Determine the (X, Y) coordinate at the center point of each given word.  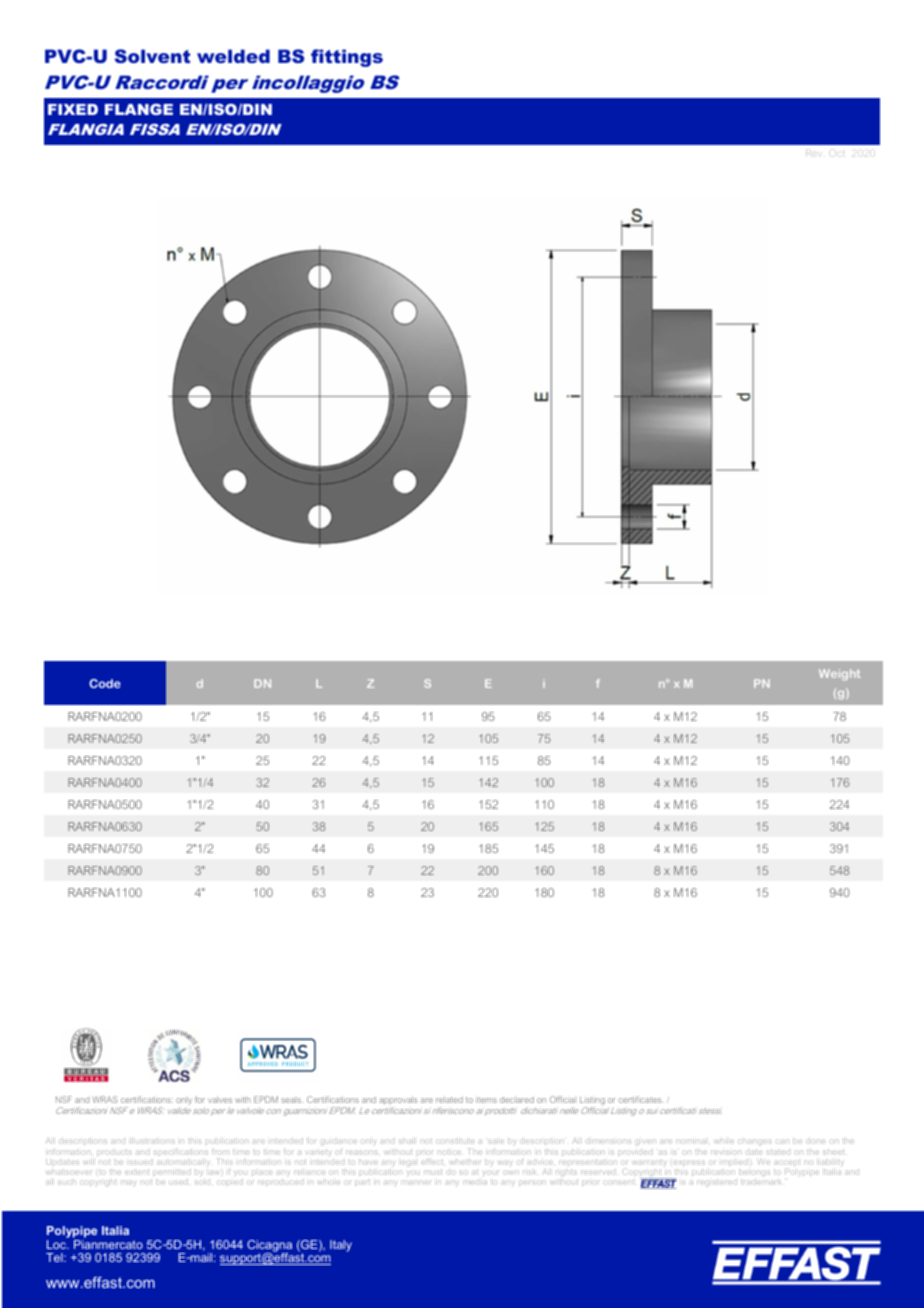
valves (220, 1100)
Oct (836, 152)
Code (105, 683)
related (449, 1099)
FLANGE (139, 109)
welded (233, 56)
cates (651, 1099)
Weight (840, 674)
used (178, 1182)
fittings (347, 58)
